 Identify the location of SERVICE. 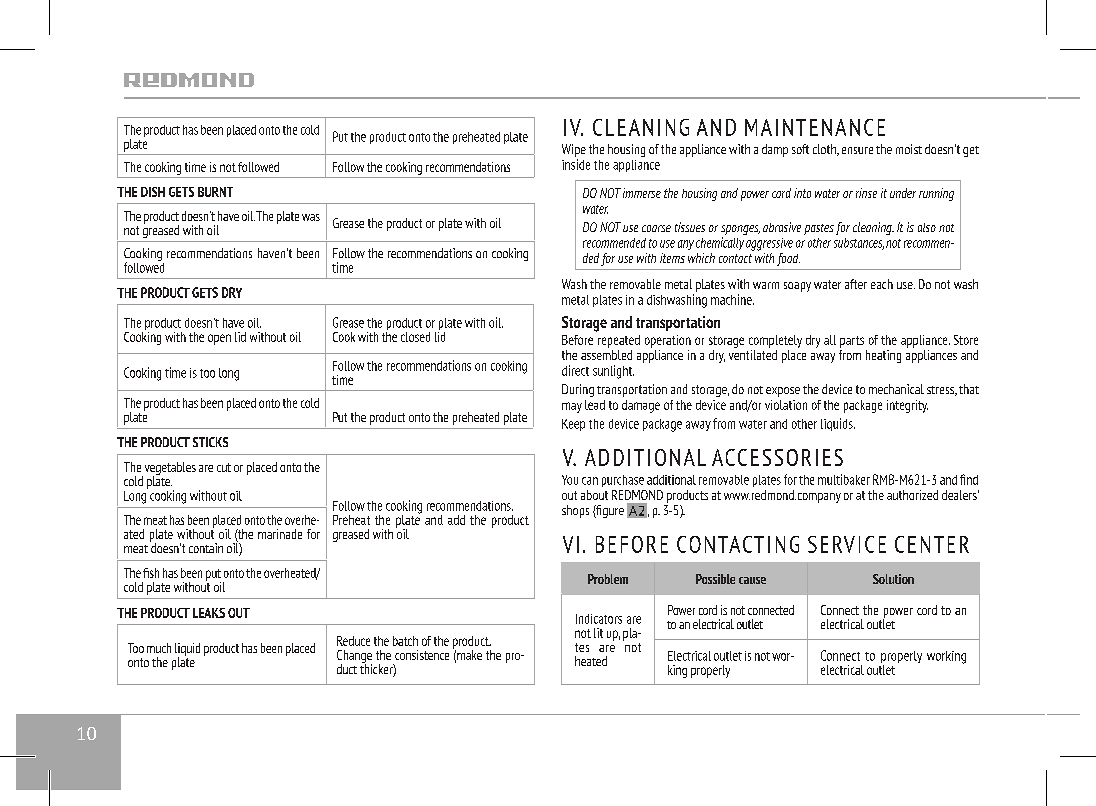
(847, 544).
